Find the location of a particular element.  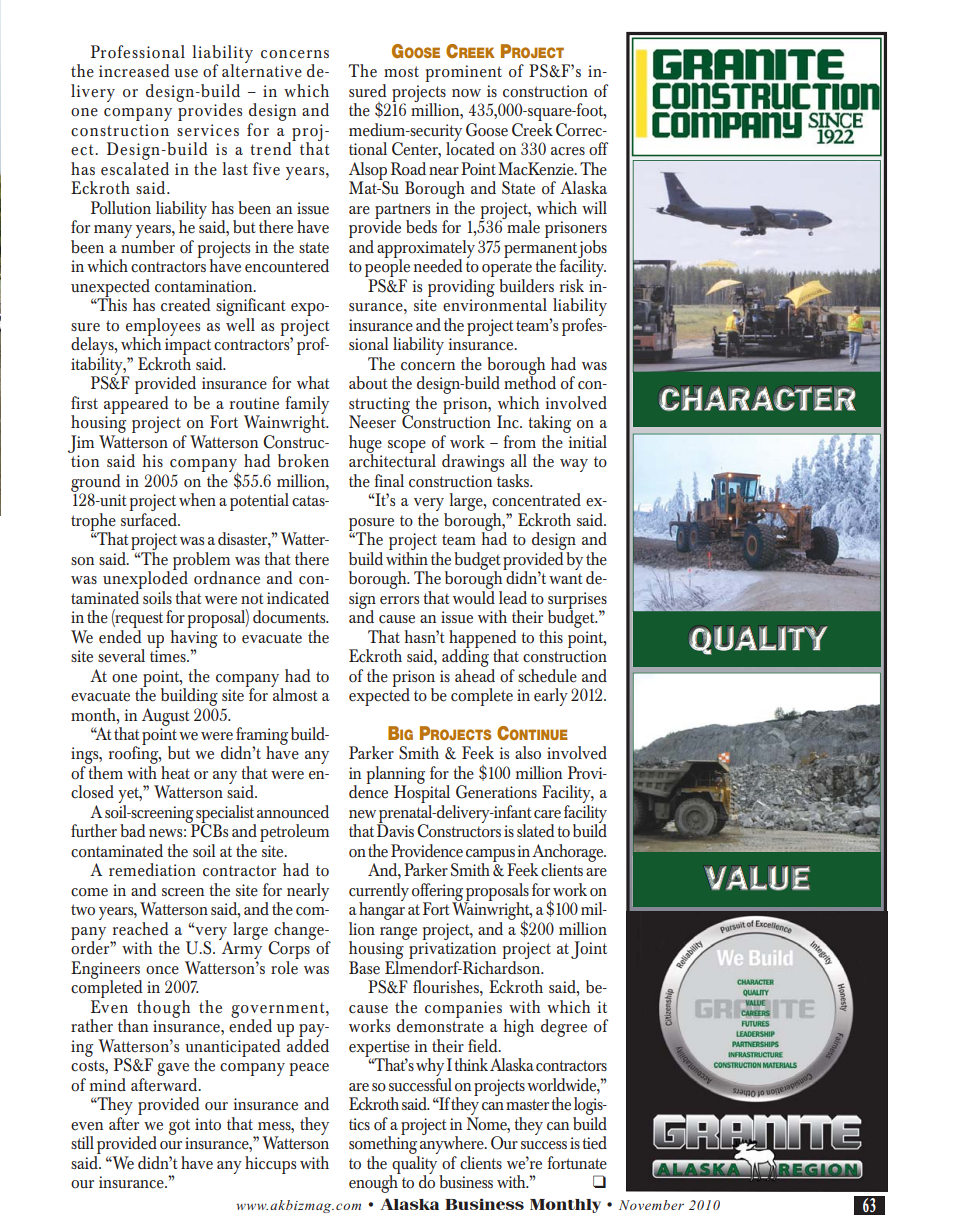

appeared is located at coordinates (136, 403).
